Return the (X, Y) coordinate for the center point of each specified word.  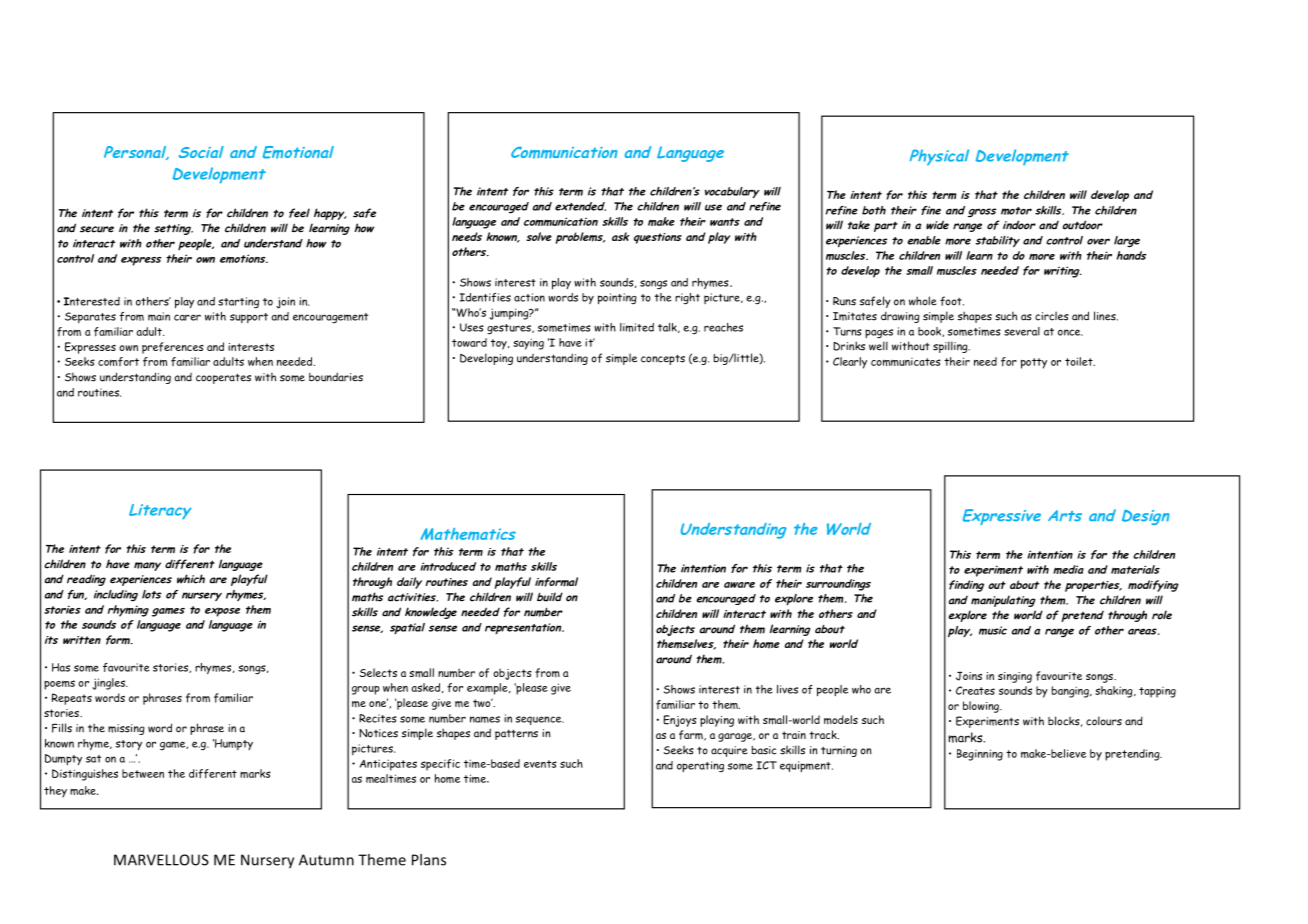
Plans (429, 860)
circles (1052, 316)
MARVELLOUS (161, 860)
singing (1015, 677)
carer (187, 317)
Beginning (980, 755)
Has (61, 667)
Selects (378, 672)
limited (637, 327)
